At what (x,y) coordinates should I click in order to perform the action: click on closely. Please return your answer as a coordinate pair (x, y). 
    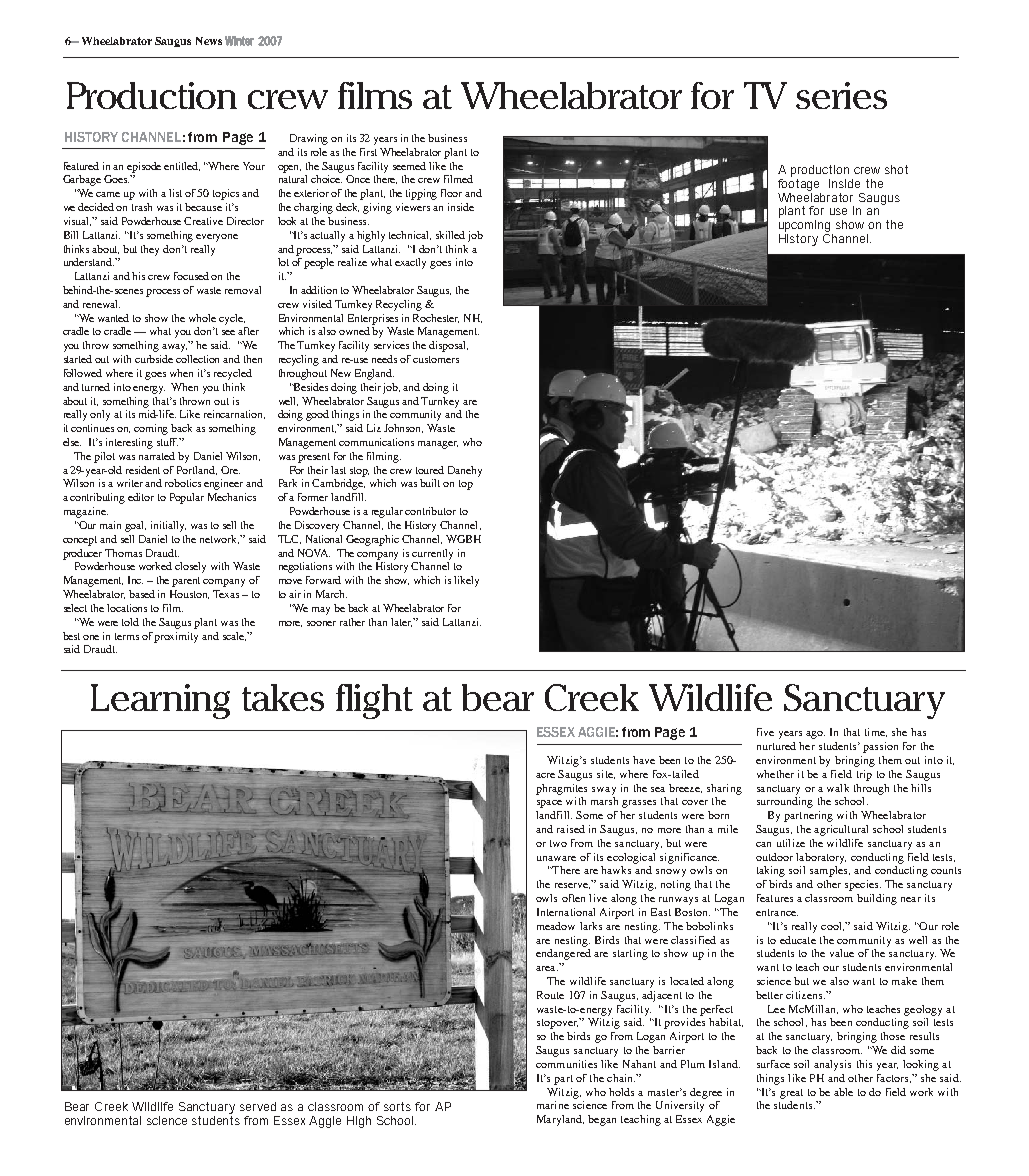
    Looking at the image, I should click on (190, 567).
